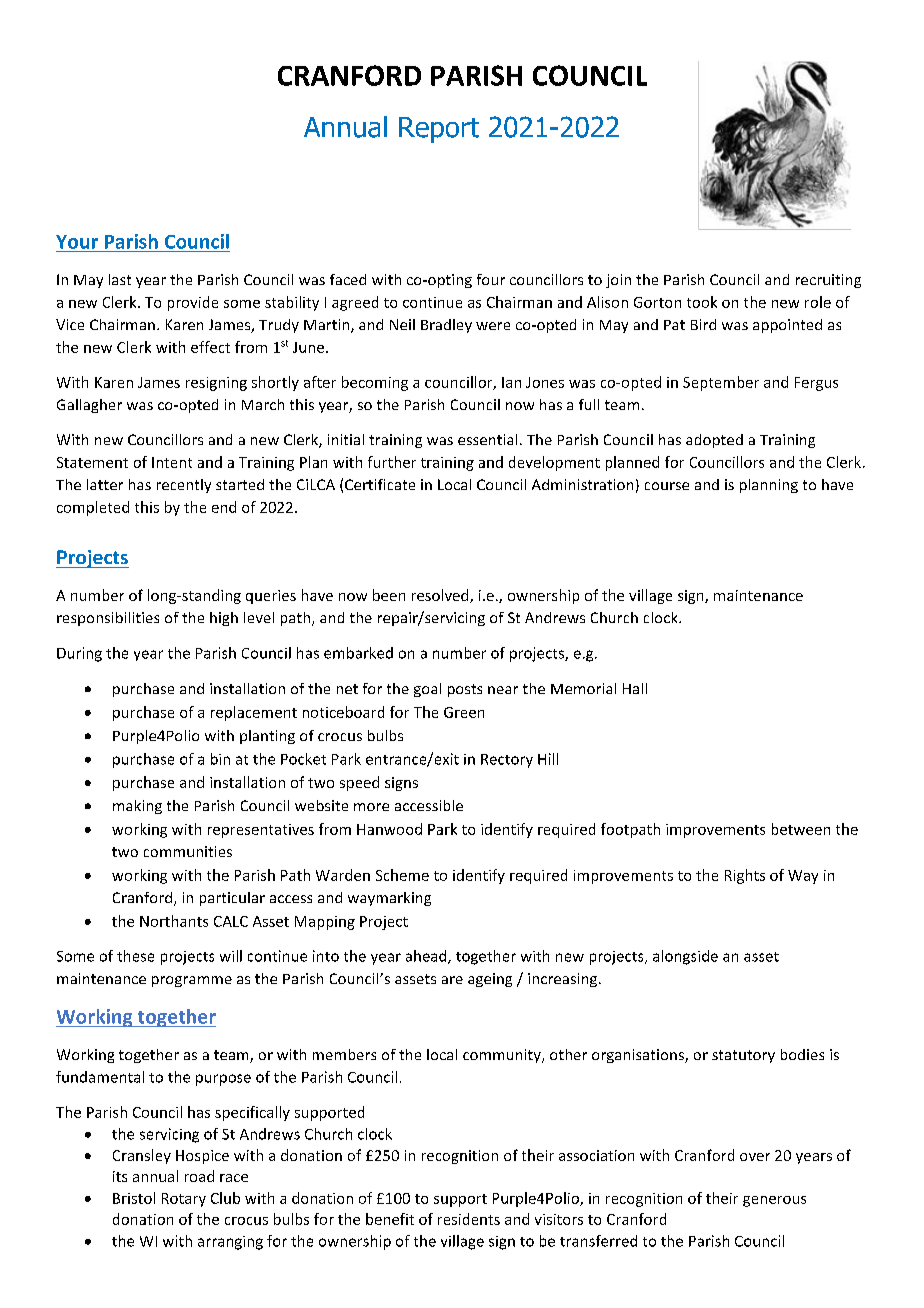  What do you see at coordinates (184, 486) in the document?
I see `recently` at bounding box center [184, 486].
